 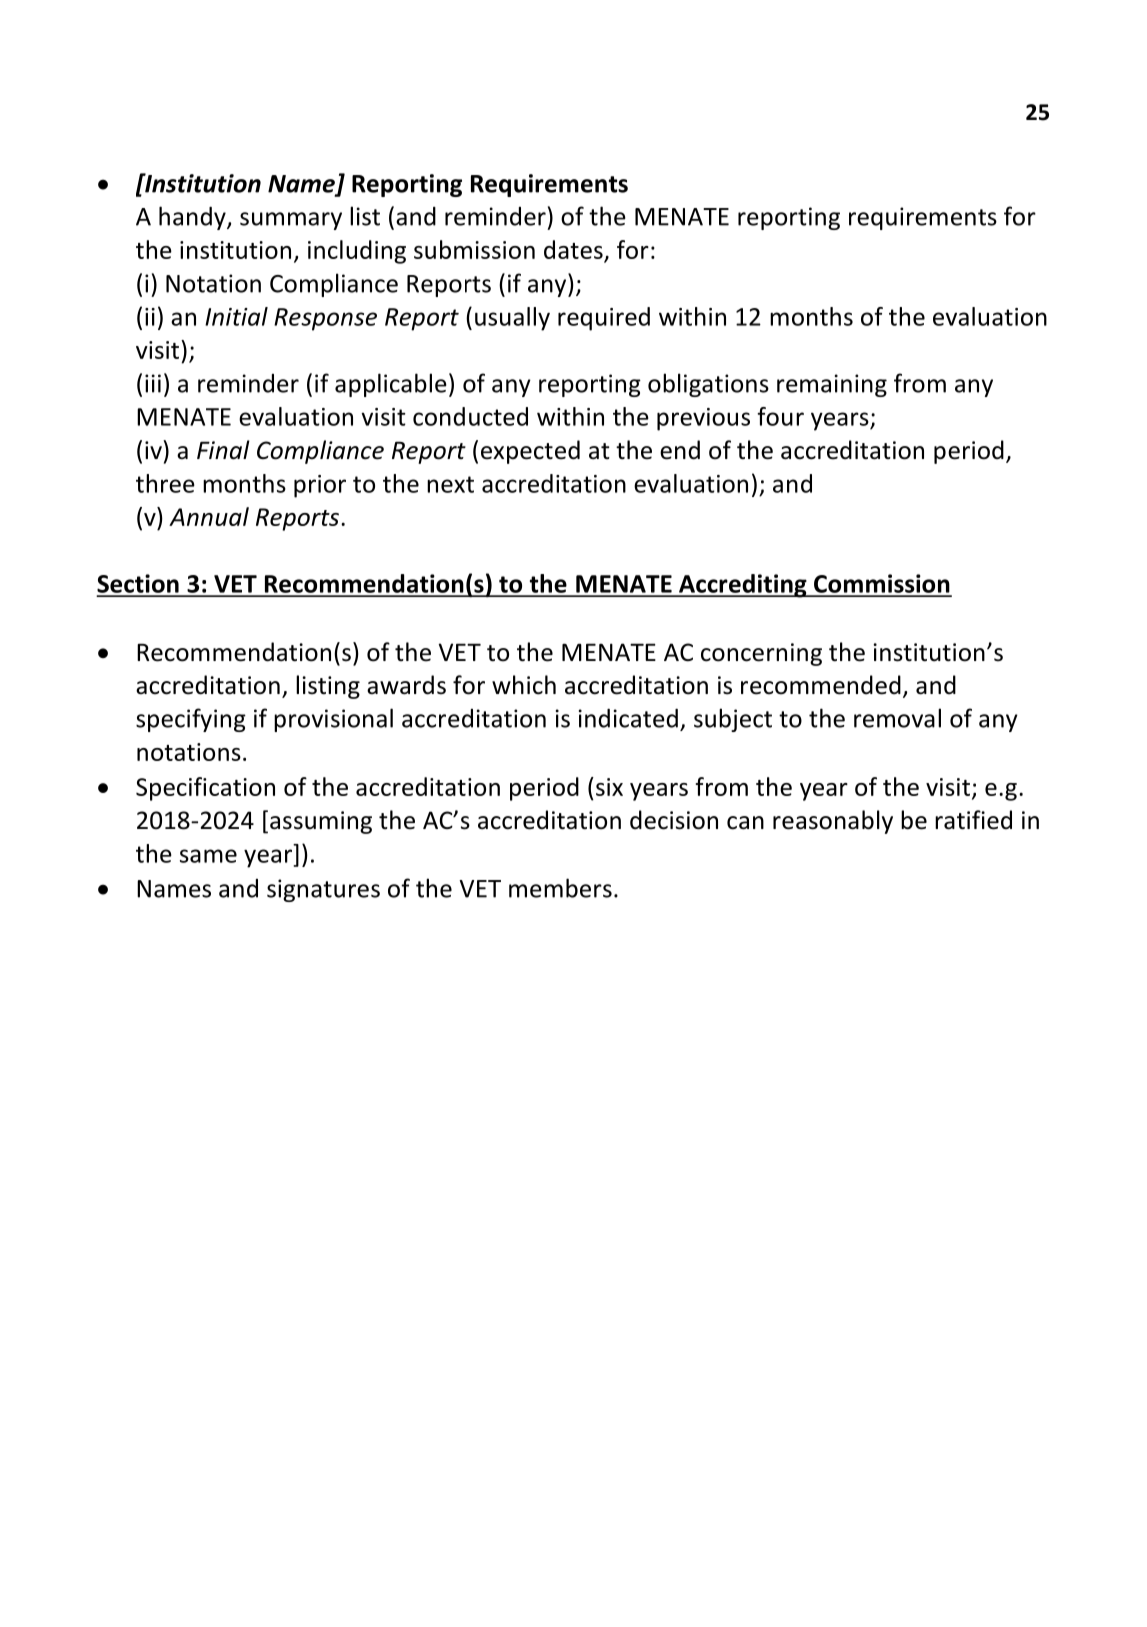 What do you see at coordinates (780, 416) in the document?
I see `four` at bounding box center [780, 416].
